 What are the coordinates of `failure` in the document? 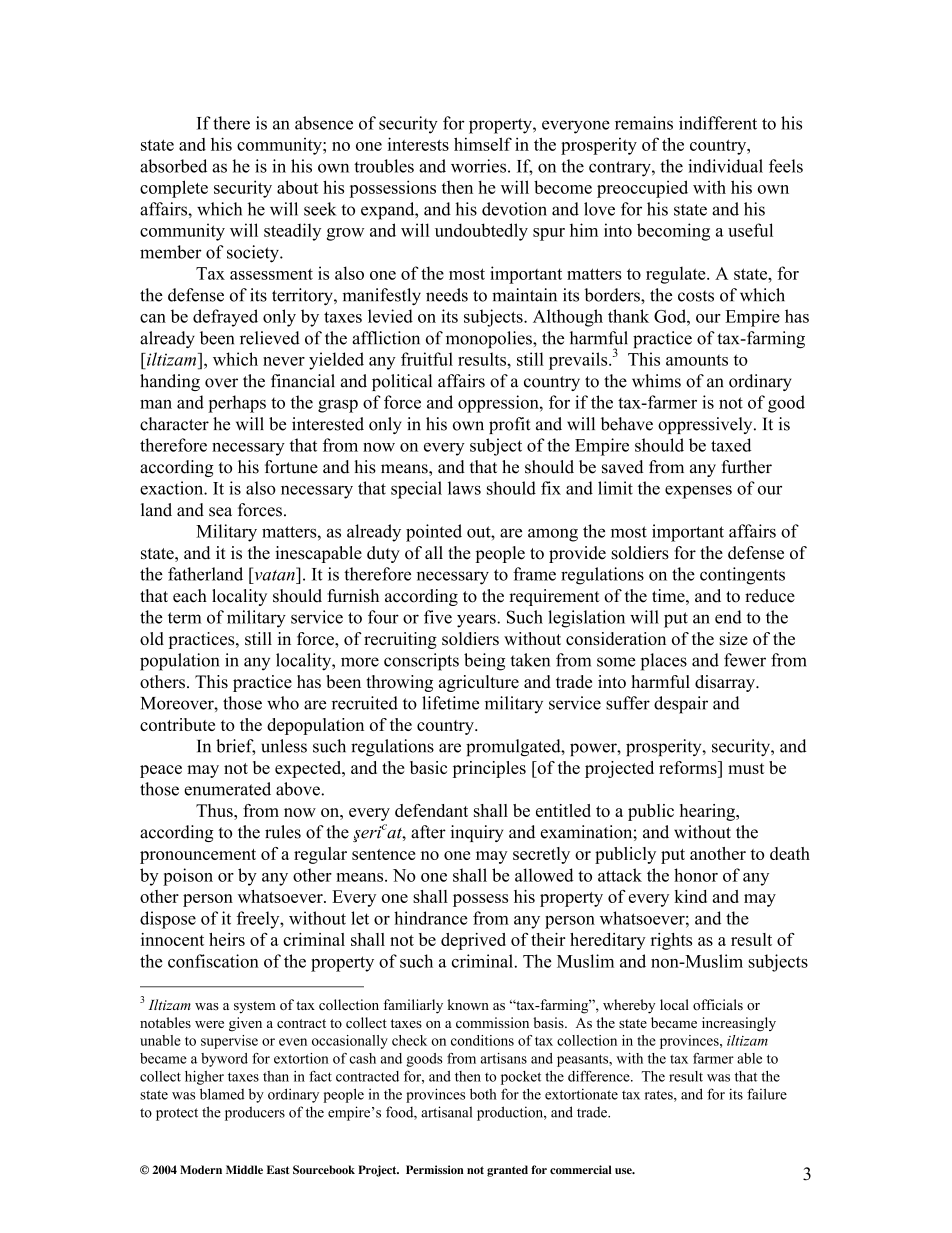 It's located at (767, 1094).
